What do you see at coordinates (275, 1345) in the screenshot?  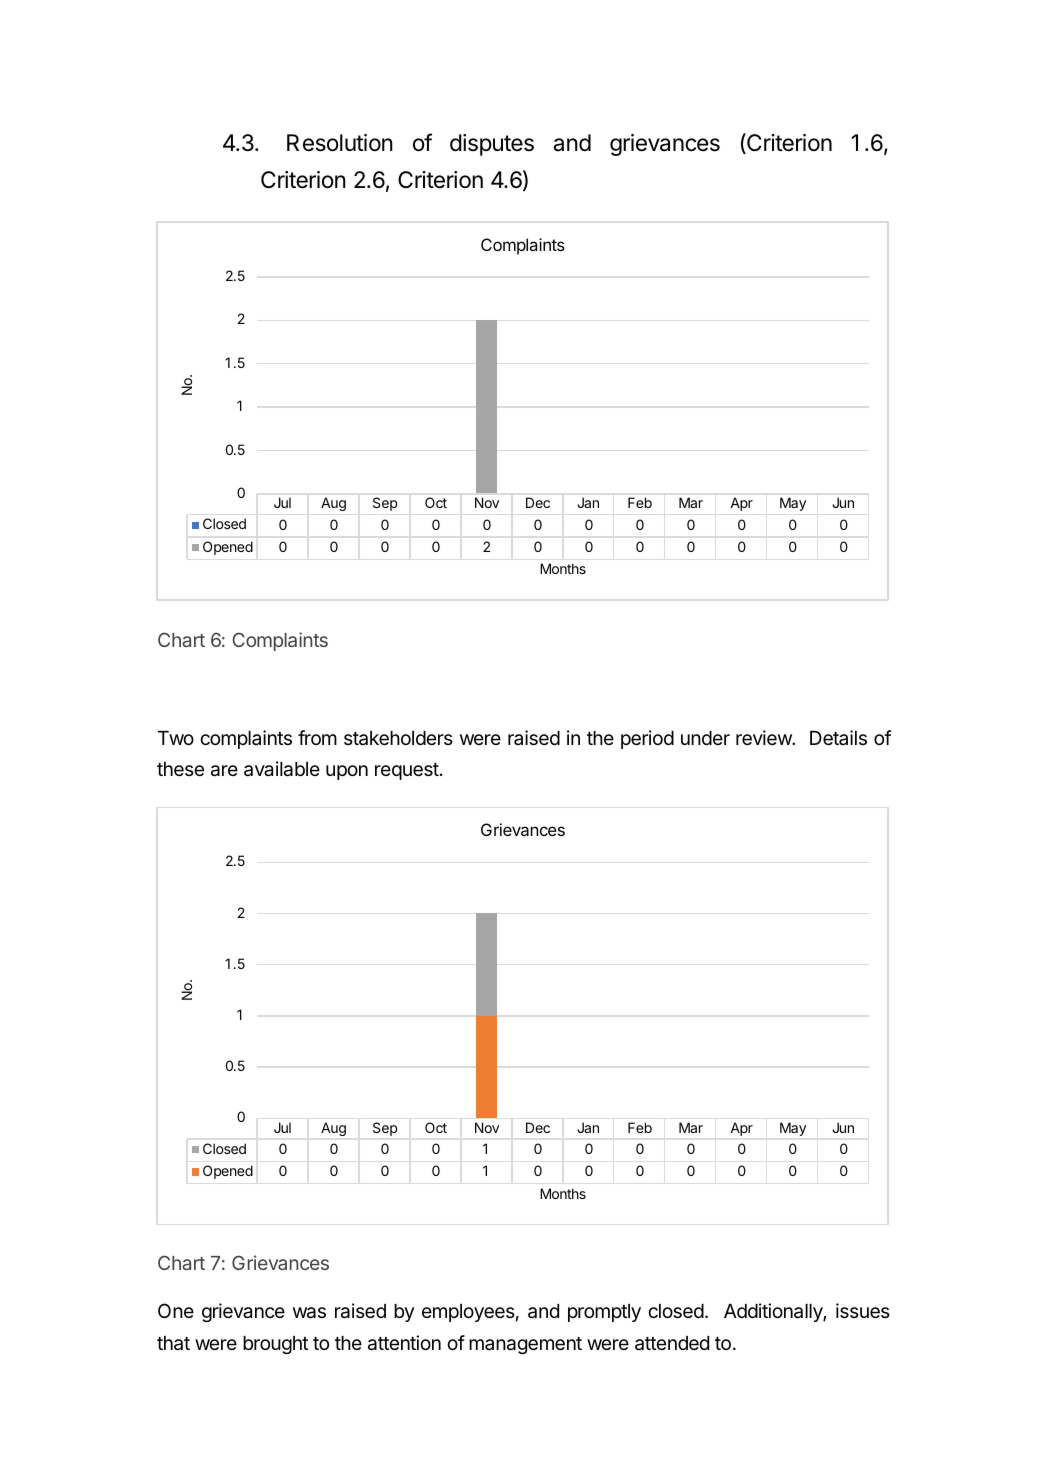 I see `brought` at bounding box center [275, 1345].
